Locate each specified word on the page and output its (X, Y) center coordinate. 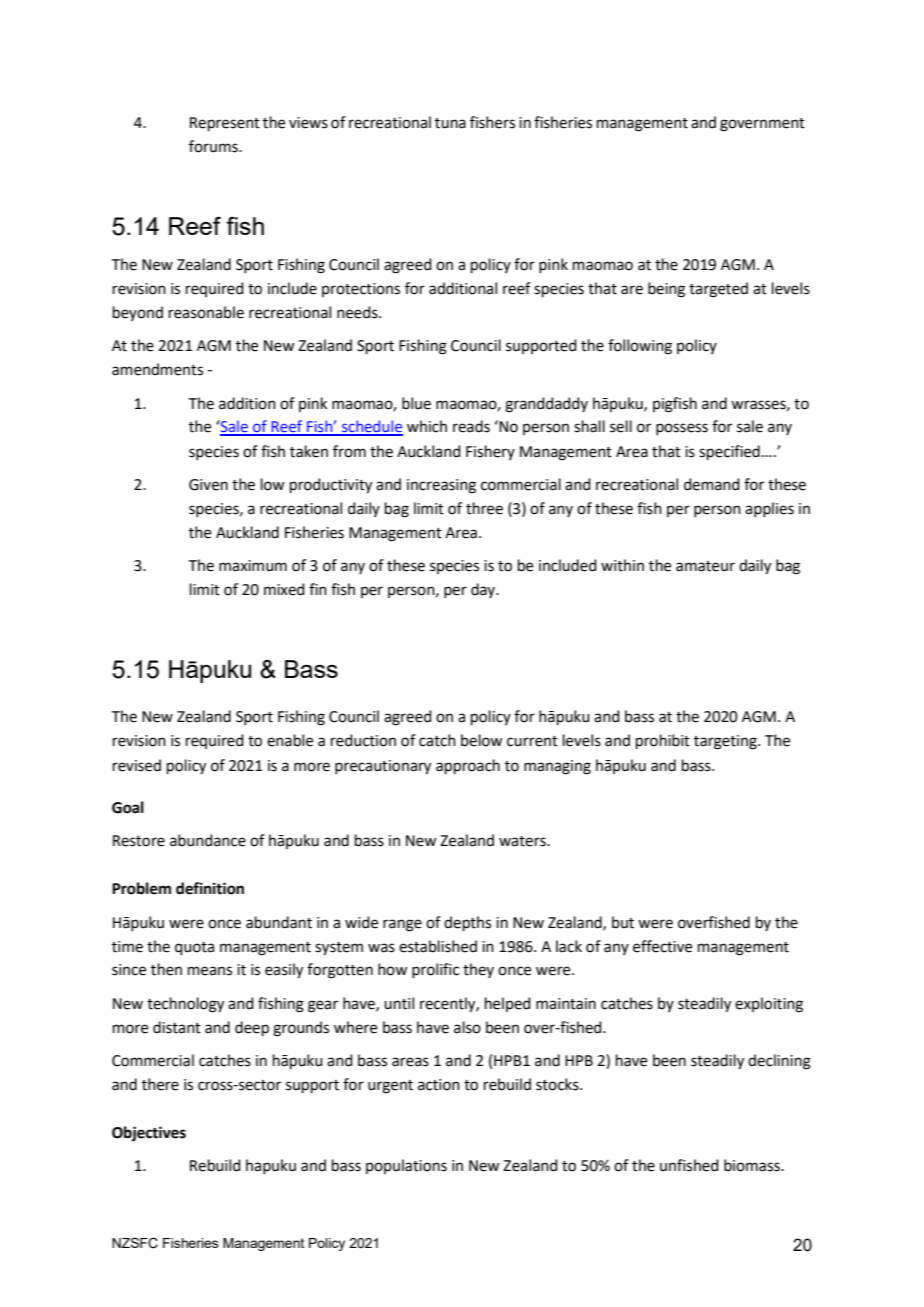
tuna (450, 123)
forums (214, 146)
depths (467, 923)
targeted (718, 290)
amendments (157, 369)
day (484, 590)
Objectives (149, 1134)
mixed (284, 589)
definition (210, 888)
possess (682, 429)
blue (416, 403)
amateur (705, 566)
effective (662, 946)
